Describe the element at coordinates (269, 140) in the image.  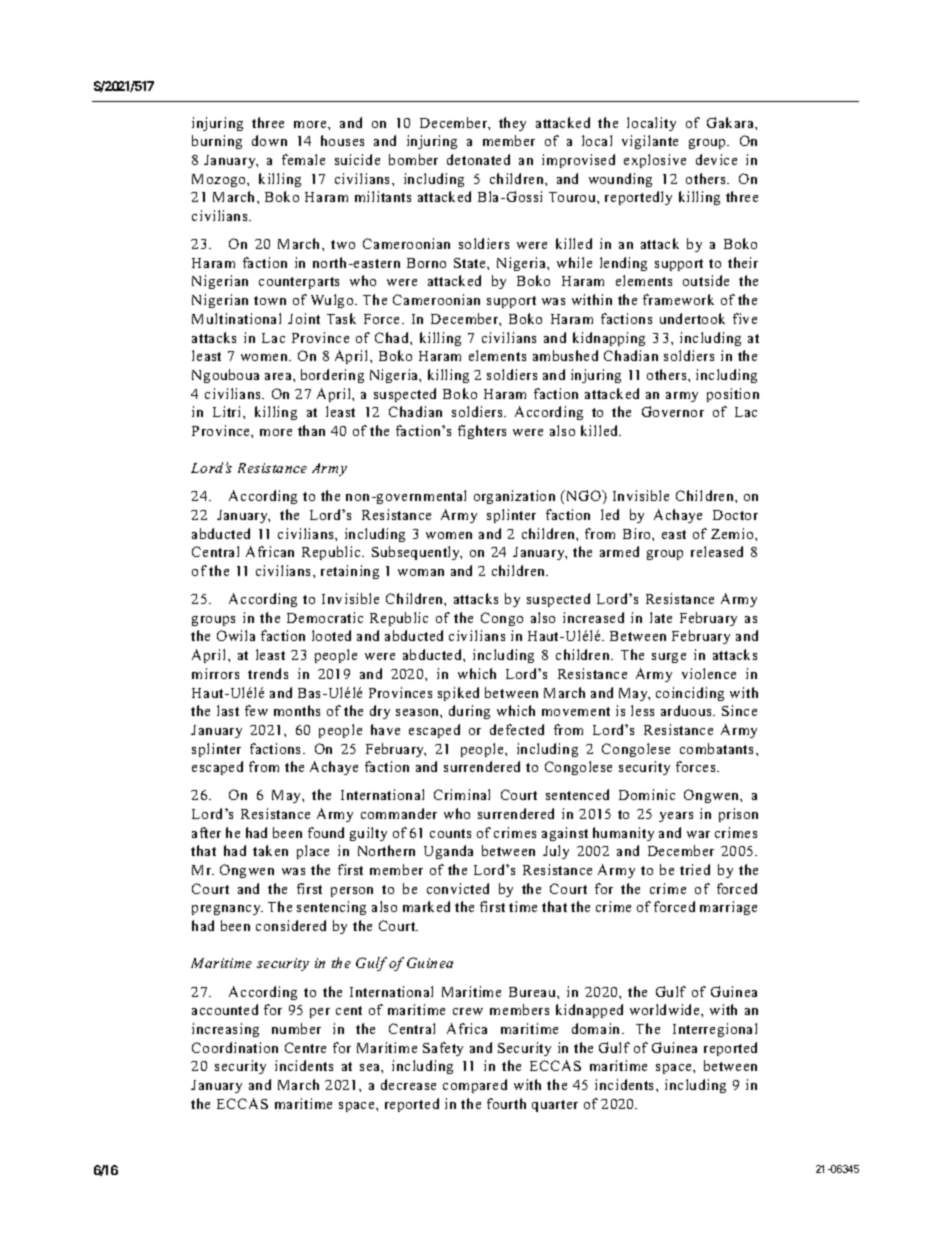
I see `down` at that location.
